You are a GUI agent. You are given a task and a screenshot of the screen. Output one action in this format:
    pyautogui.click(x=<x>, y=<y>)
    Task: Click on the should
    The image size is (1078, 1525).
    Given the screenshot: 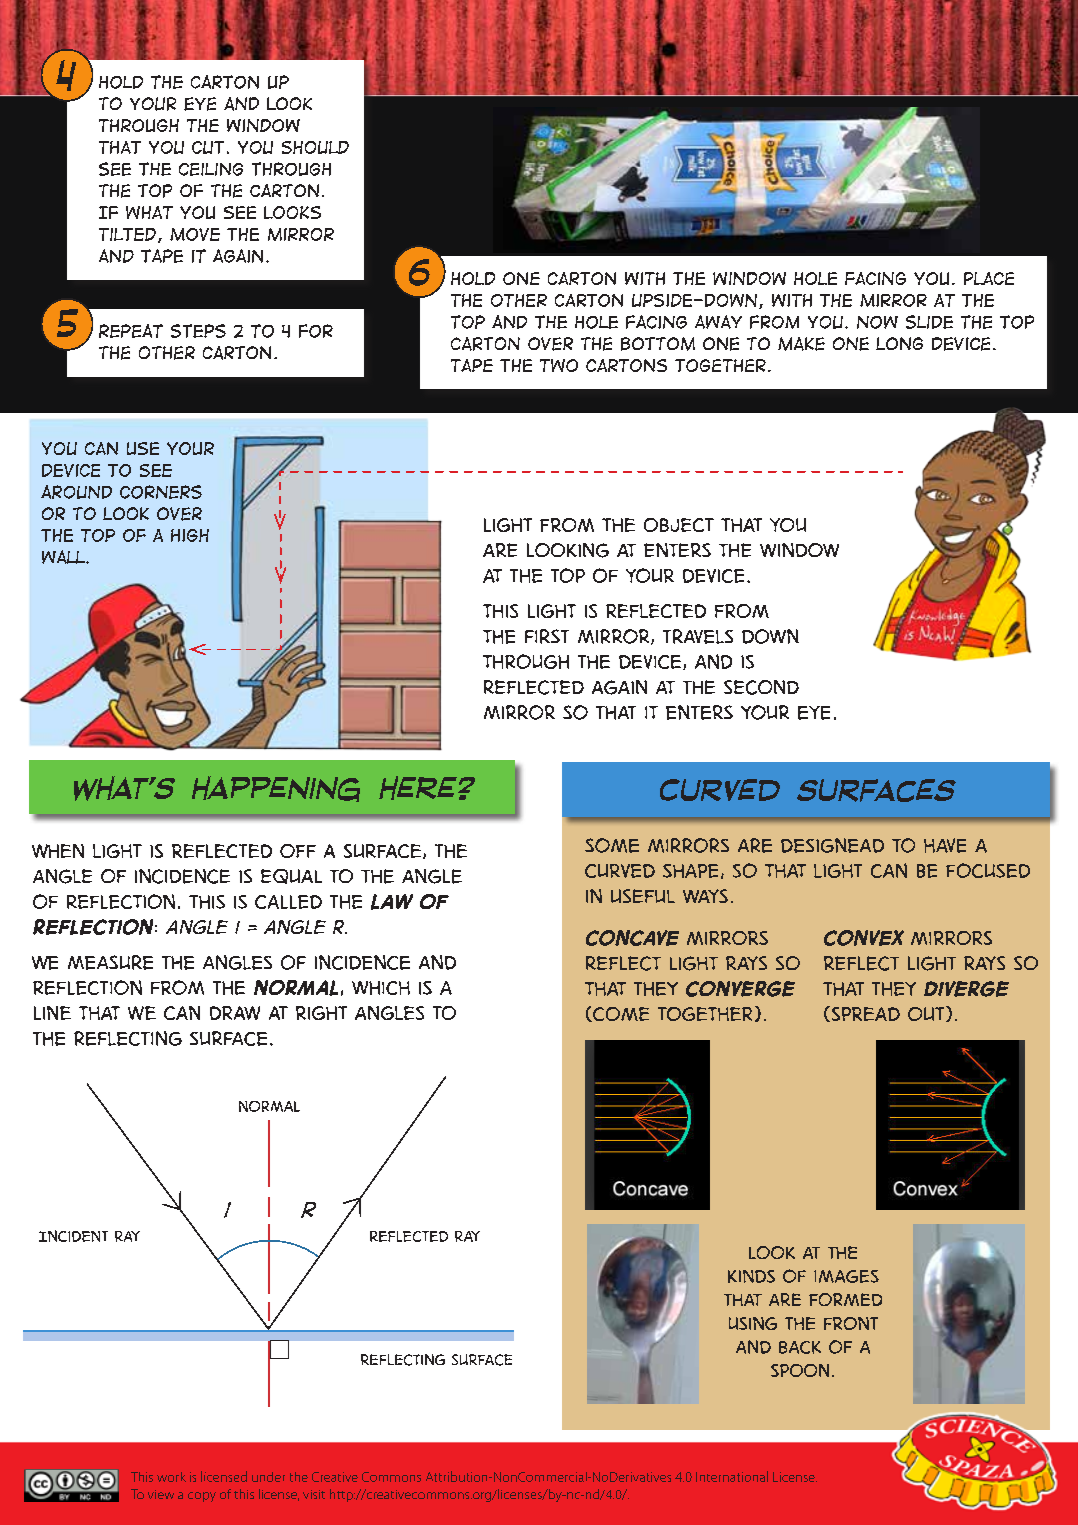 What is the action you would take?
    pyautogui.click(x=315, y=147)
